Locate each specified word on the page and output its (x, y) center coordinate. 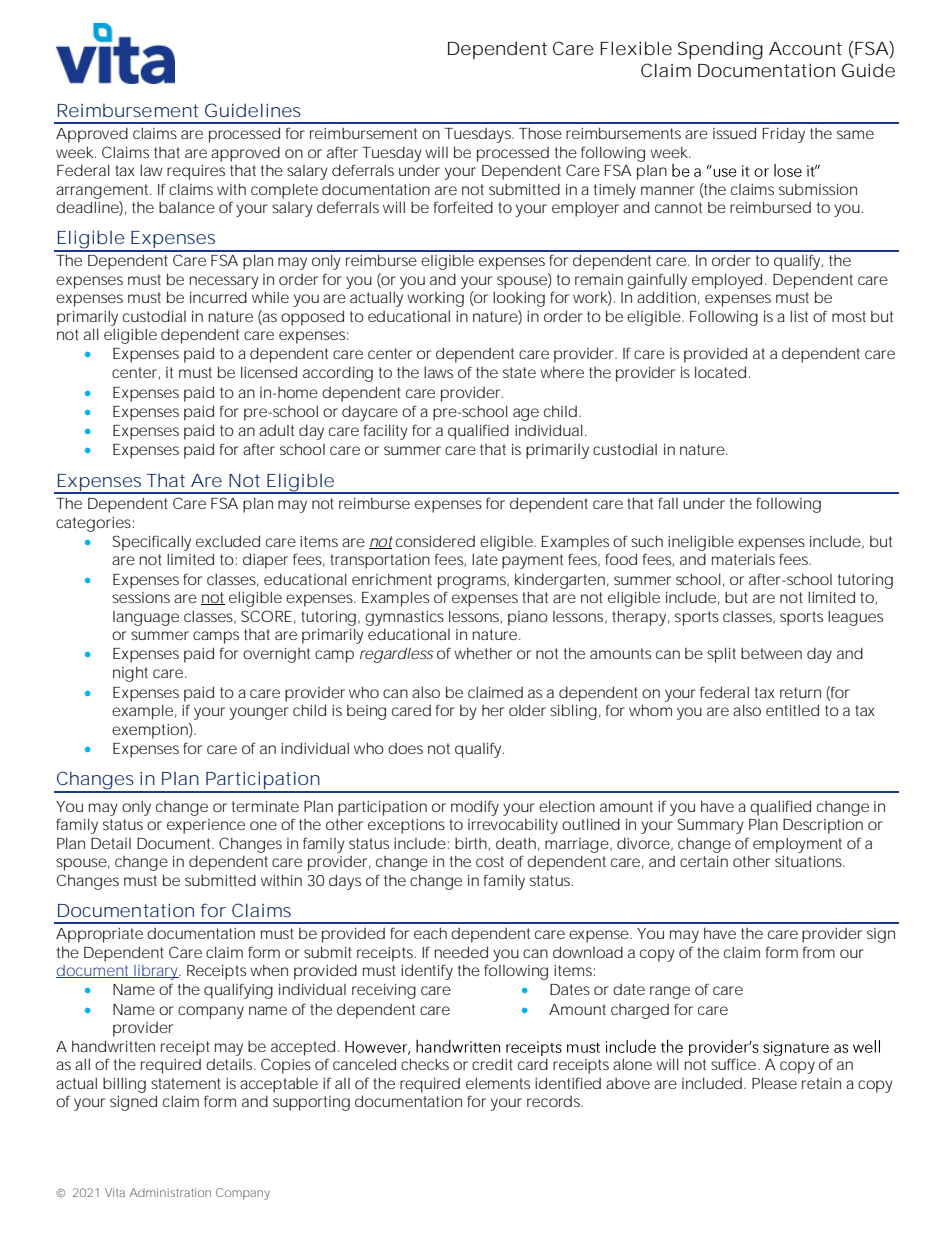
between (771, 653)
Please (774, 1083)
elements (498, 1083)
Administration (170, 1192)
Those (540, 133)
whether (483, 653)
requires (196, 172)
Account (805, 48)
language (146, 618)
